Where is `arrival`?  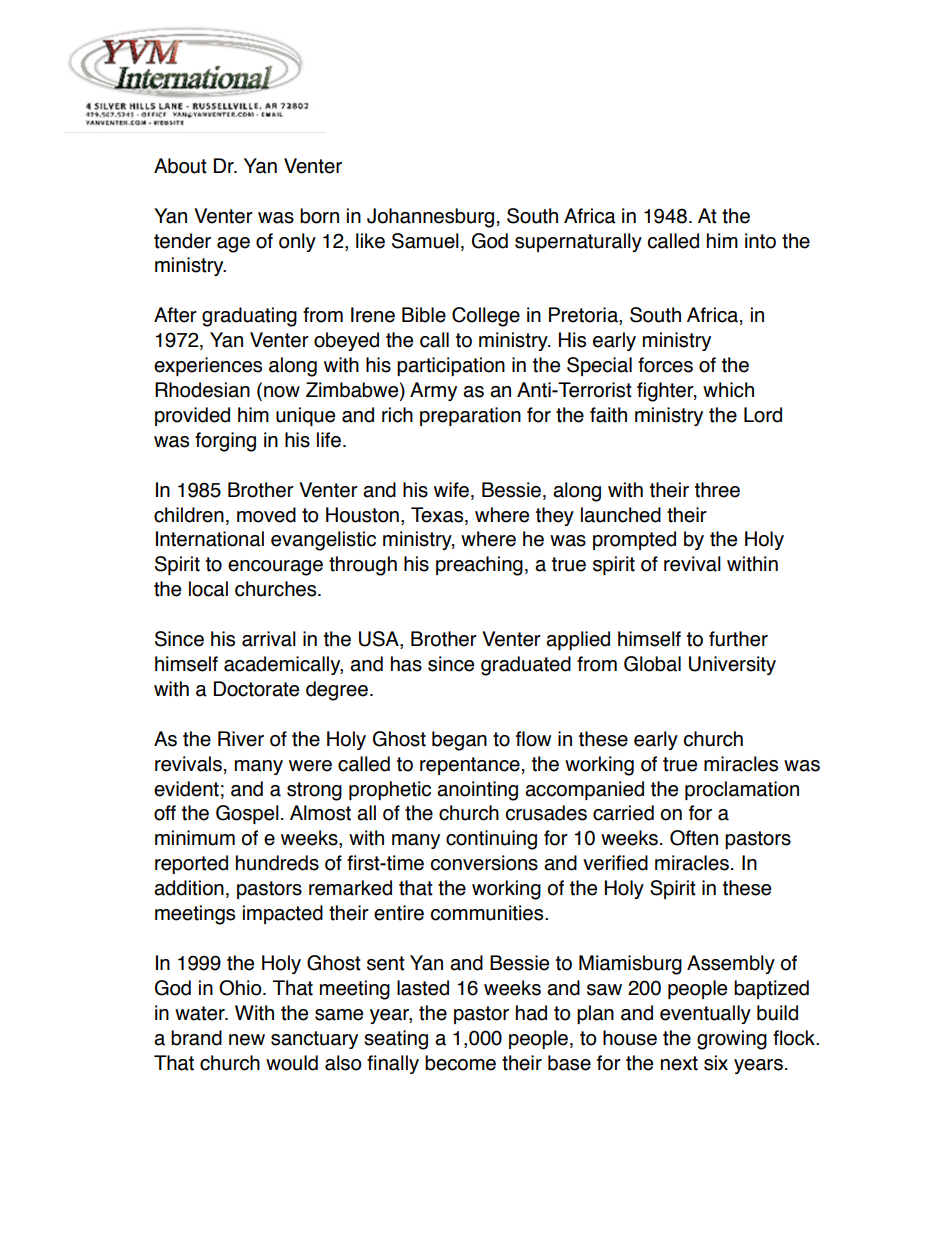 arrival is located at coordinates (269, 639).
